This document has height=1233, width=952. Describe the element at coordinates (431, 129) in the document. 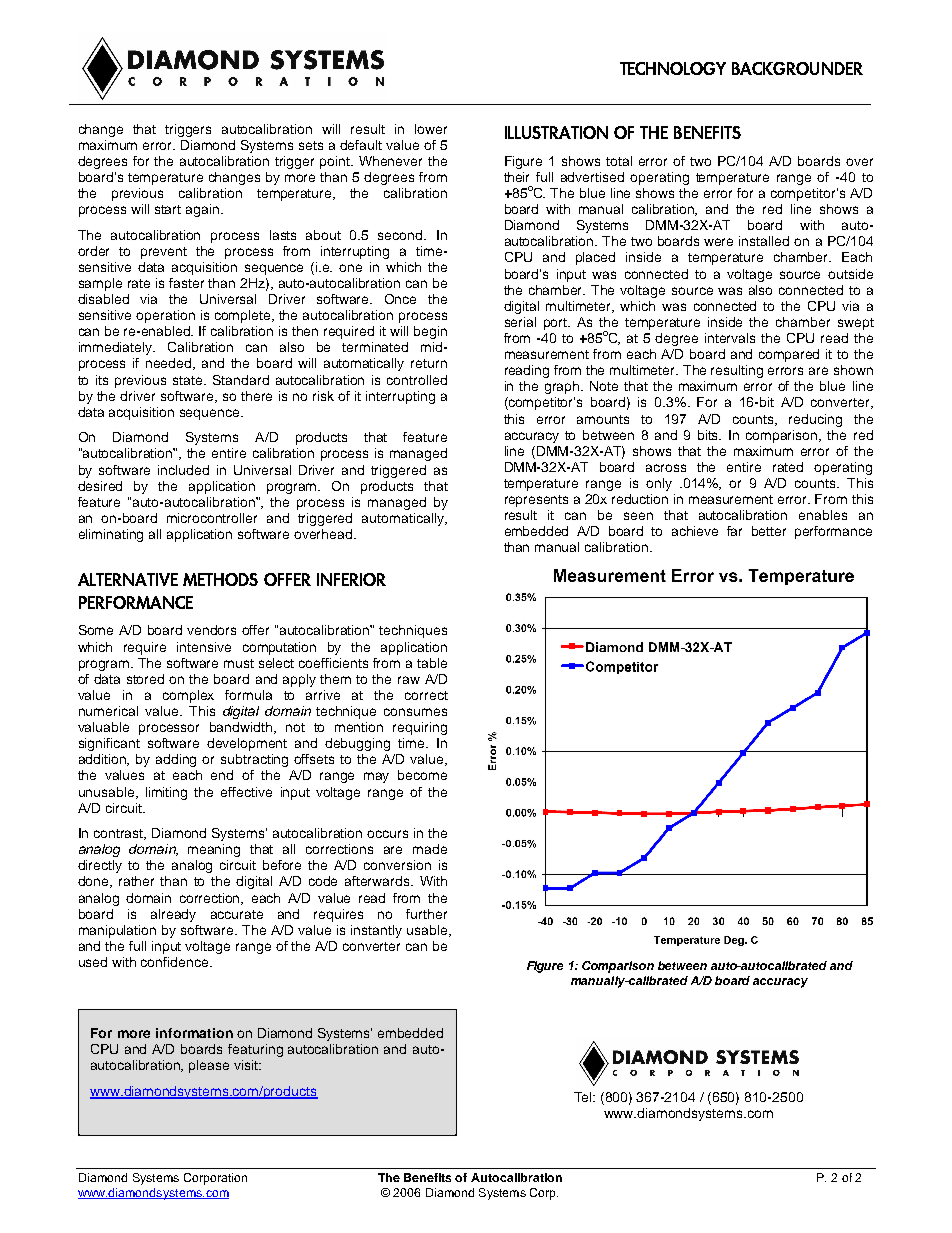

I see `lower` at that location.
